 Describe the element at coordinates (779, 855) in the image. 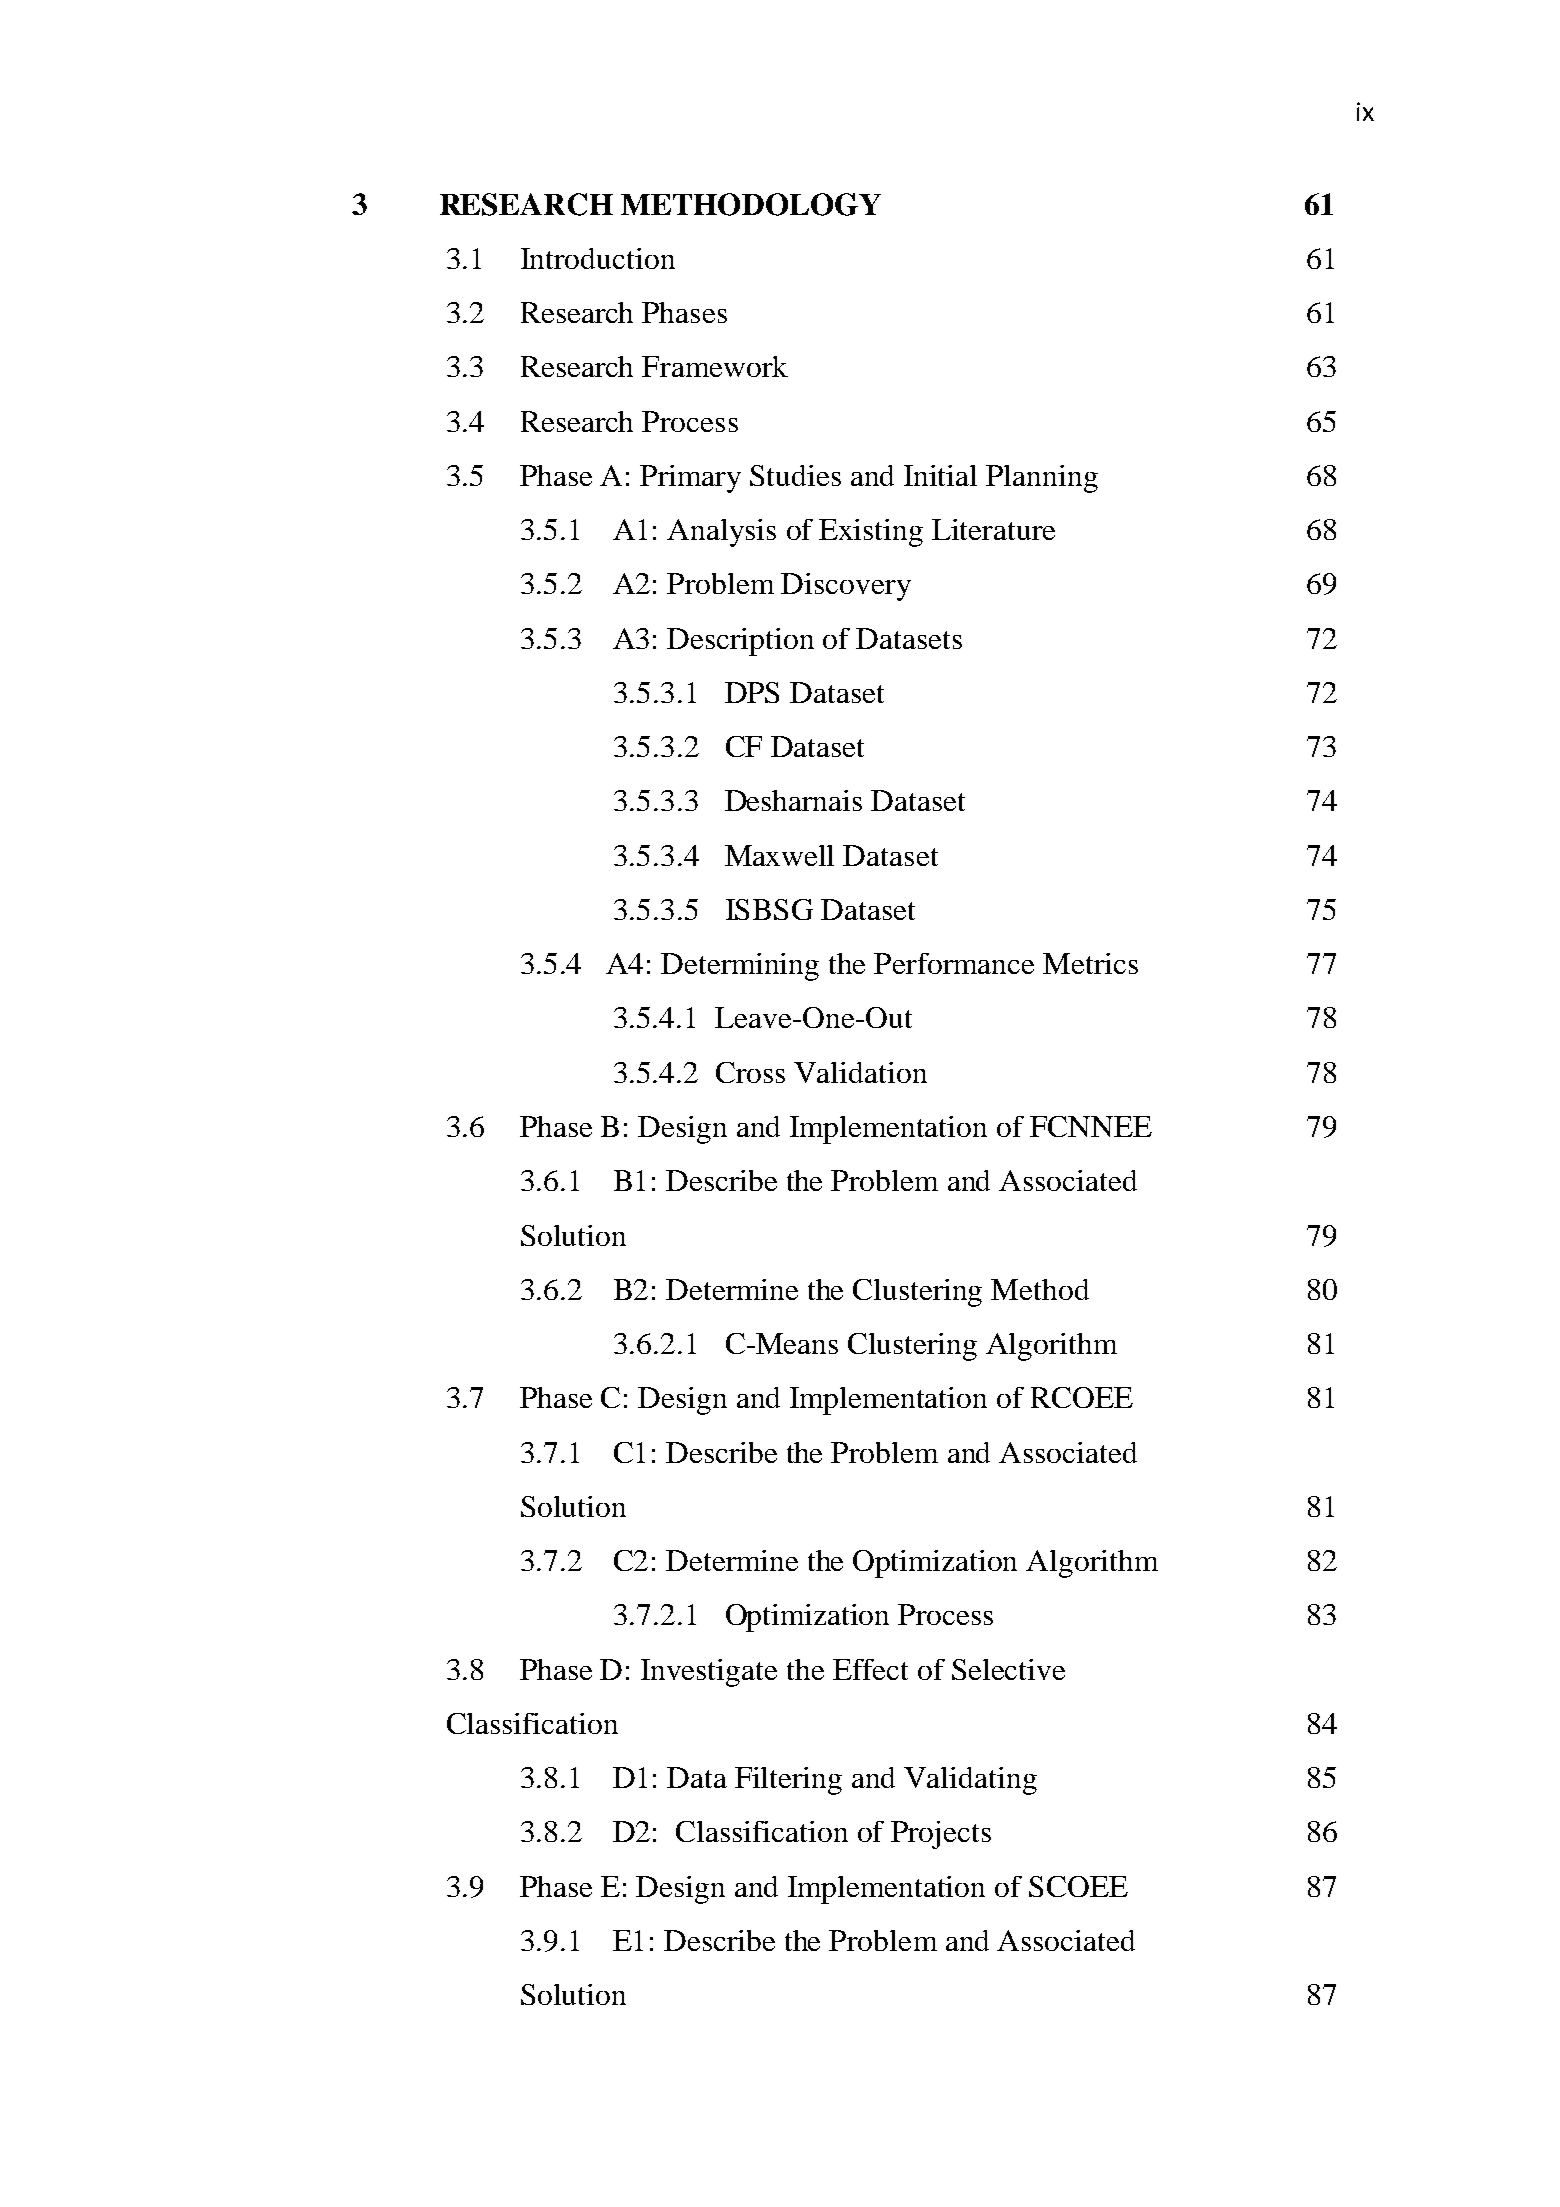

I see `Maxwell` at that location.
